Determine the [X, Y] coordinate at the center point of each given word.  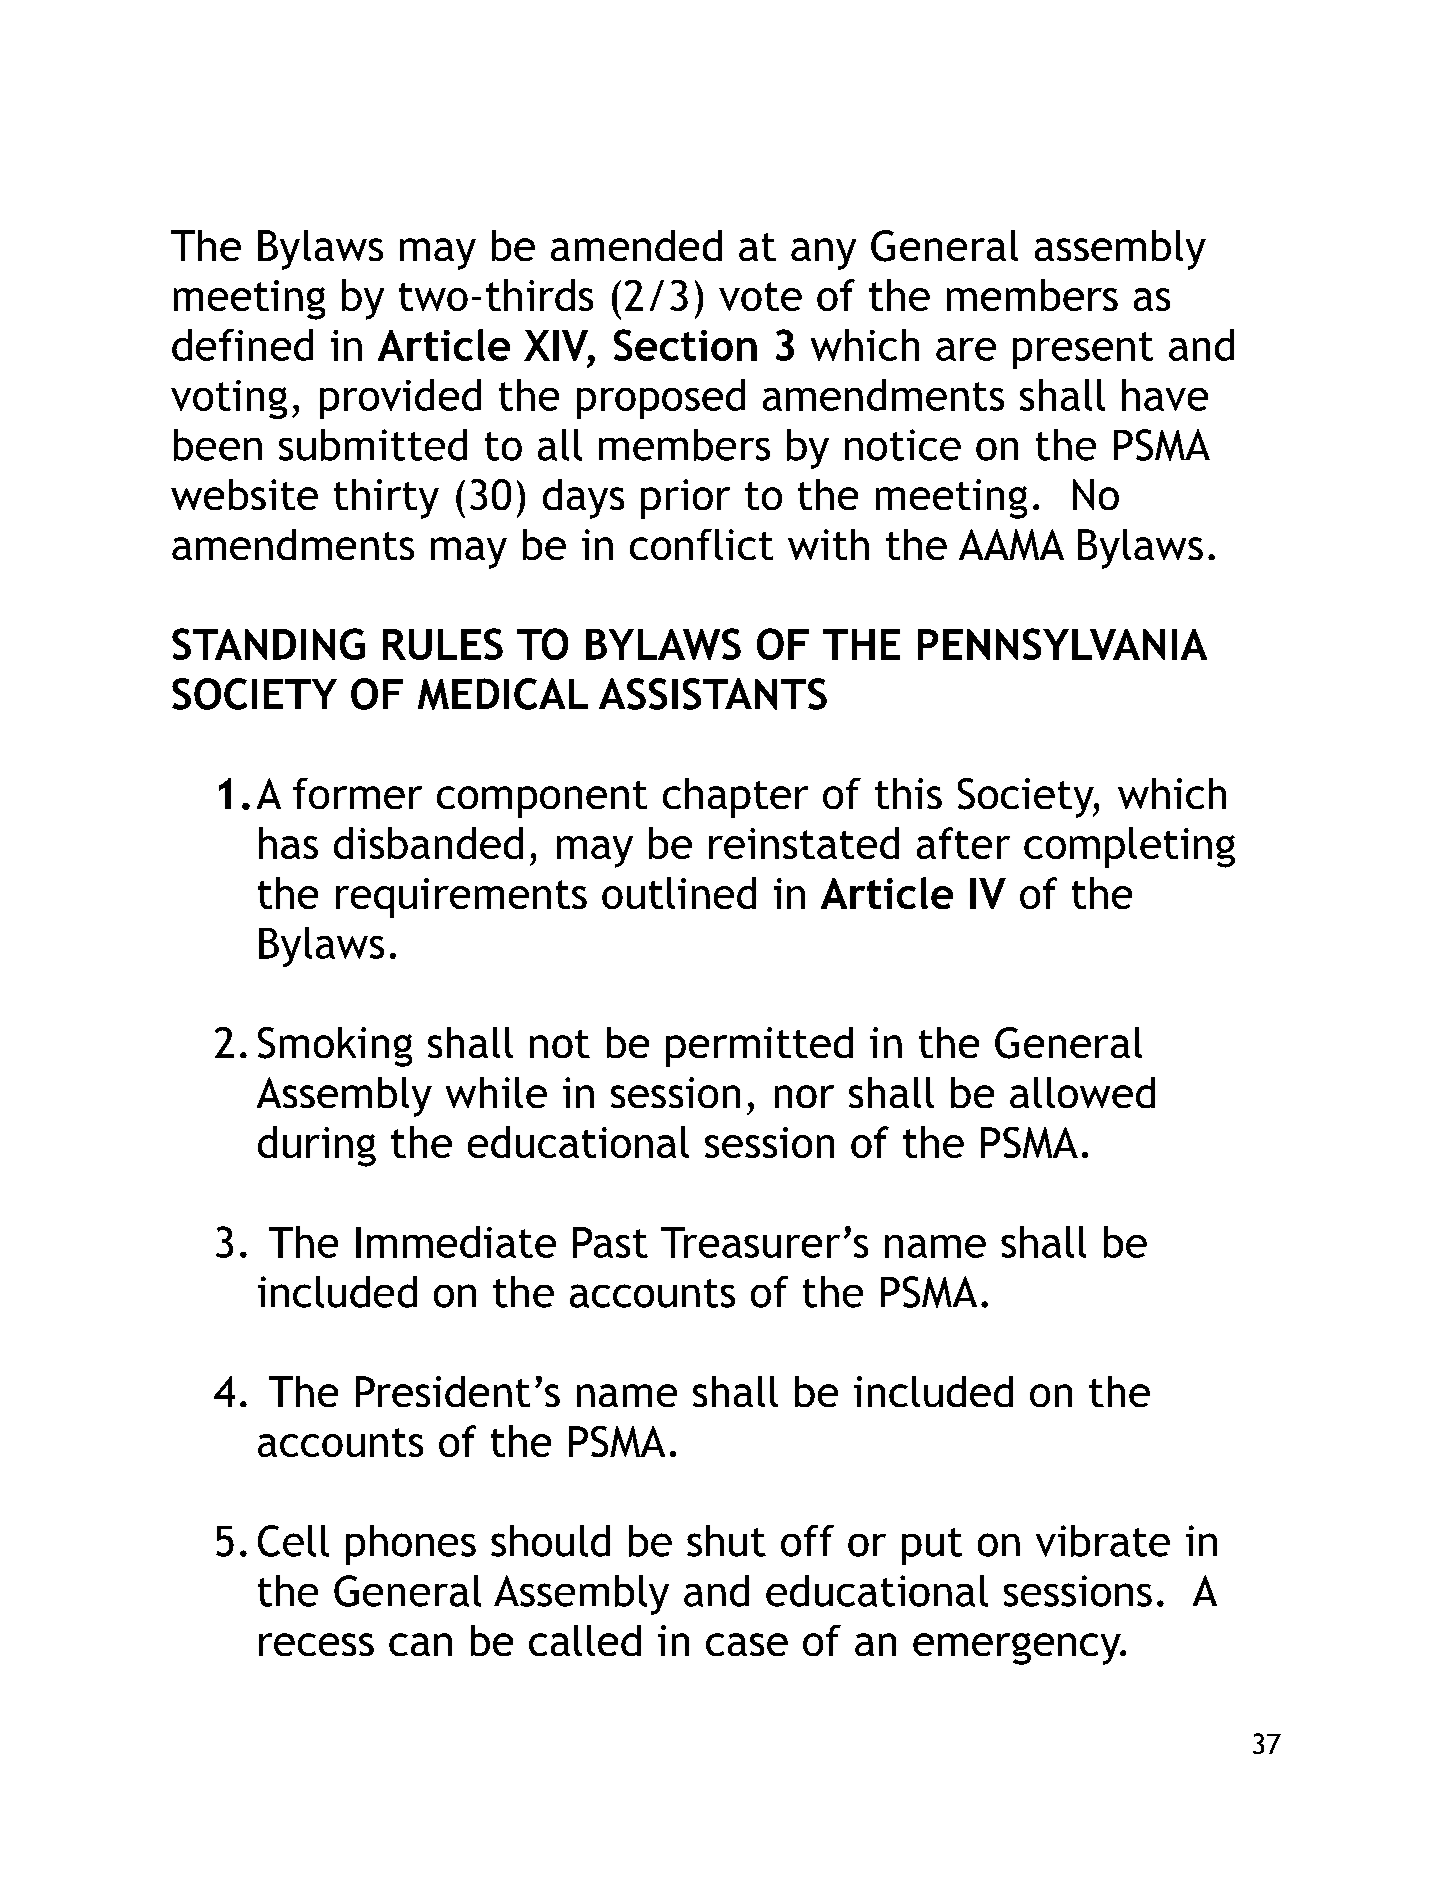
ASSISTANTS [713, 694]
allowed [1082, 1092]
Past [610, 1242]
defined [242, 345]
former [357, 793]
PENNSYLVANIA [1062, 644]
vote [760, 296]
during [317, 1146]
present [1083, 350]
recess [316, 1644]
